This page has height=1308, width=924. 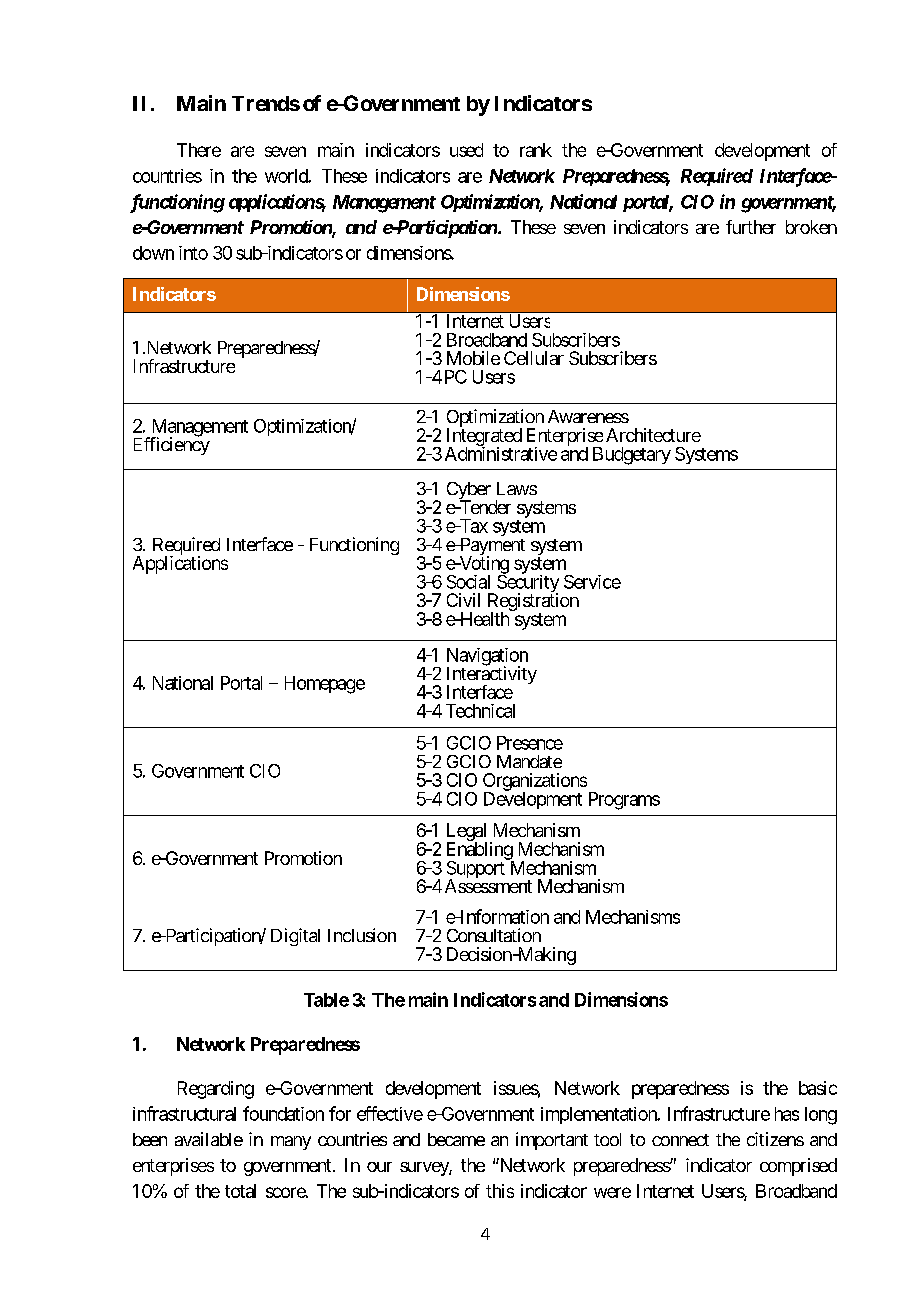 What do you see at coordinates (484, 438) in the page?
I see `Integrated` at bounding box center [484, 438].
